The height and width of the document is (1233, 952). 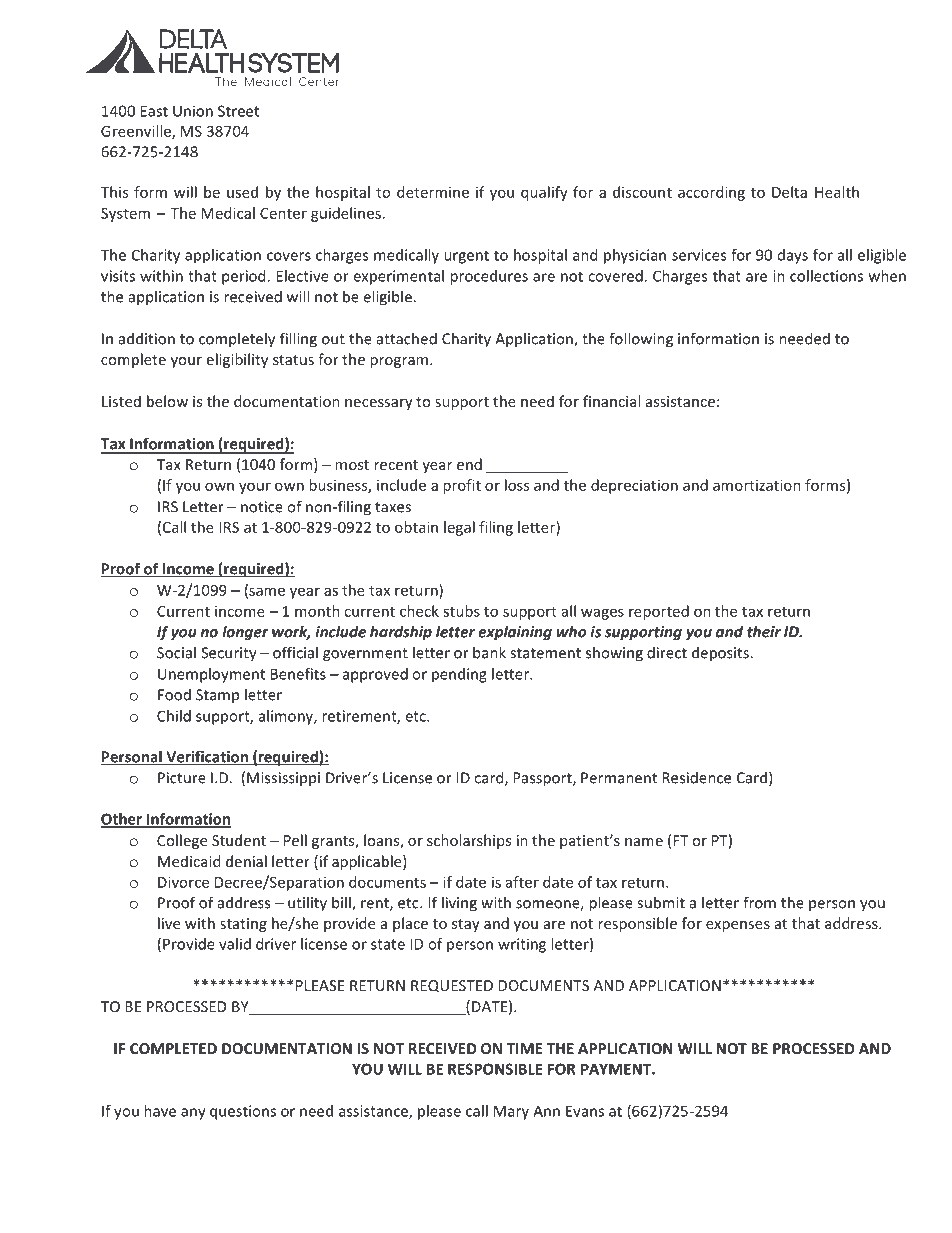 What do you see at coordinates (759, 902) in the document?
I see `from` at bounding box center [759, 902].
